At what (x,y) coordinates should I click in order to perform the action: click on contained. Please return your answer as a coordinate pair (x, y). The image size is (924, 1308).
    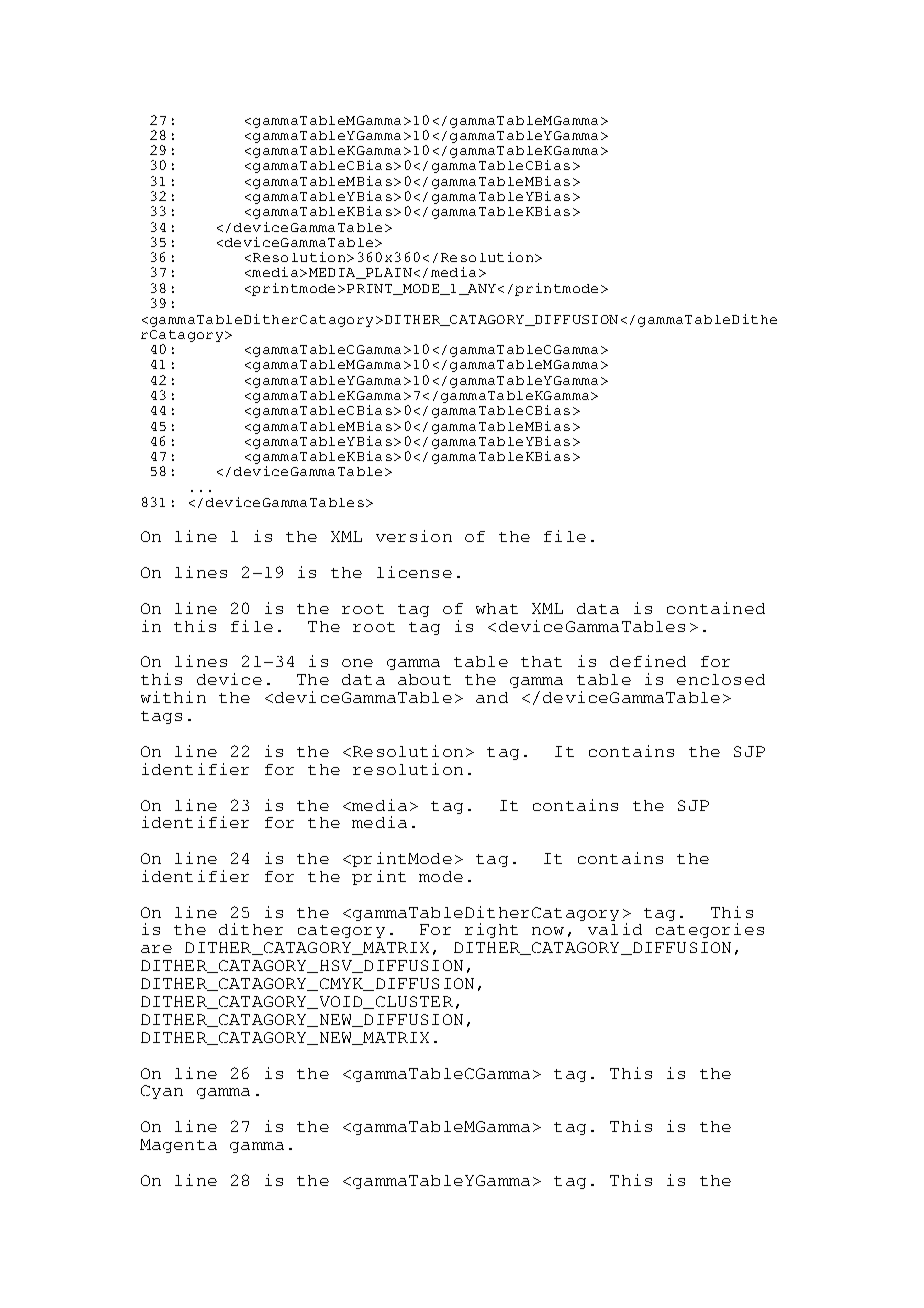
    Looking at the image, I should click on (716, 608).
